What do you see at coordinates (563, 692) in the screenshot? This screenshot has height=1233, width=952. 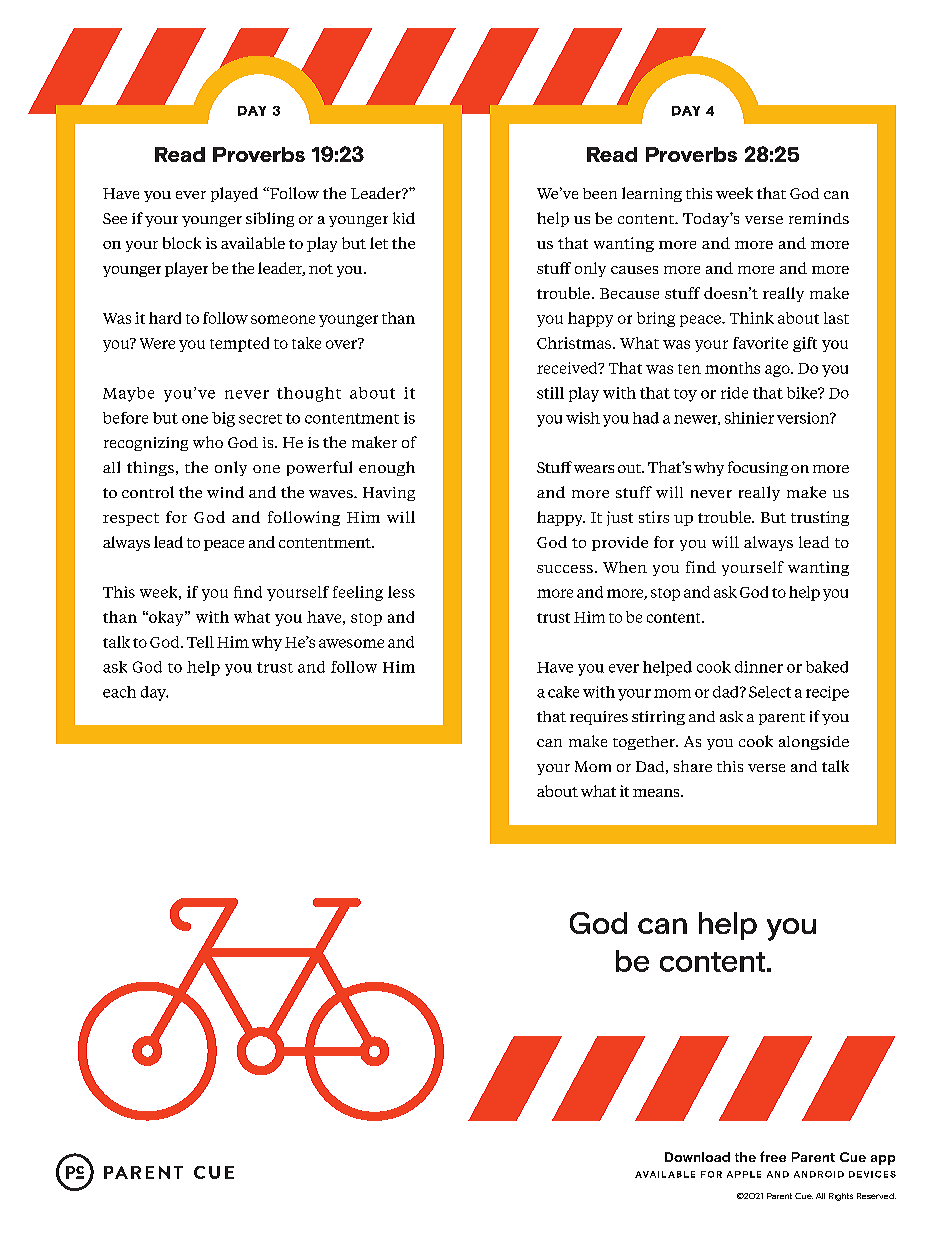 I see `cake` at bounding box center [563, 692].
